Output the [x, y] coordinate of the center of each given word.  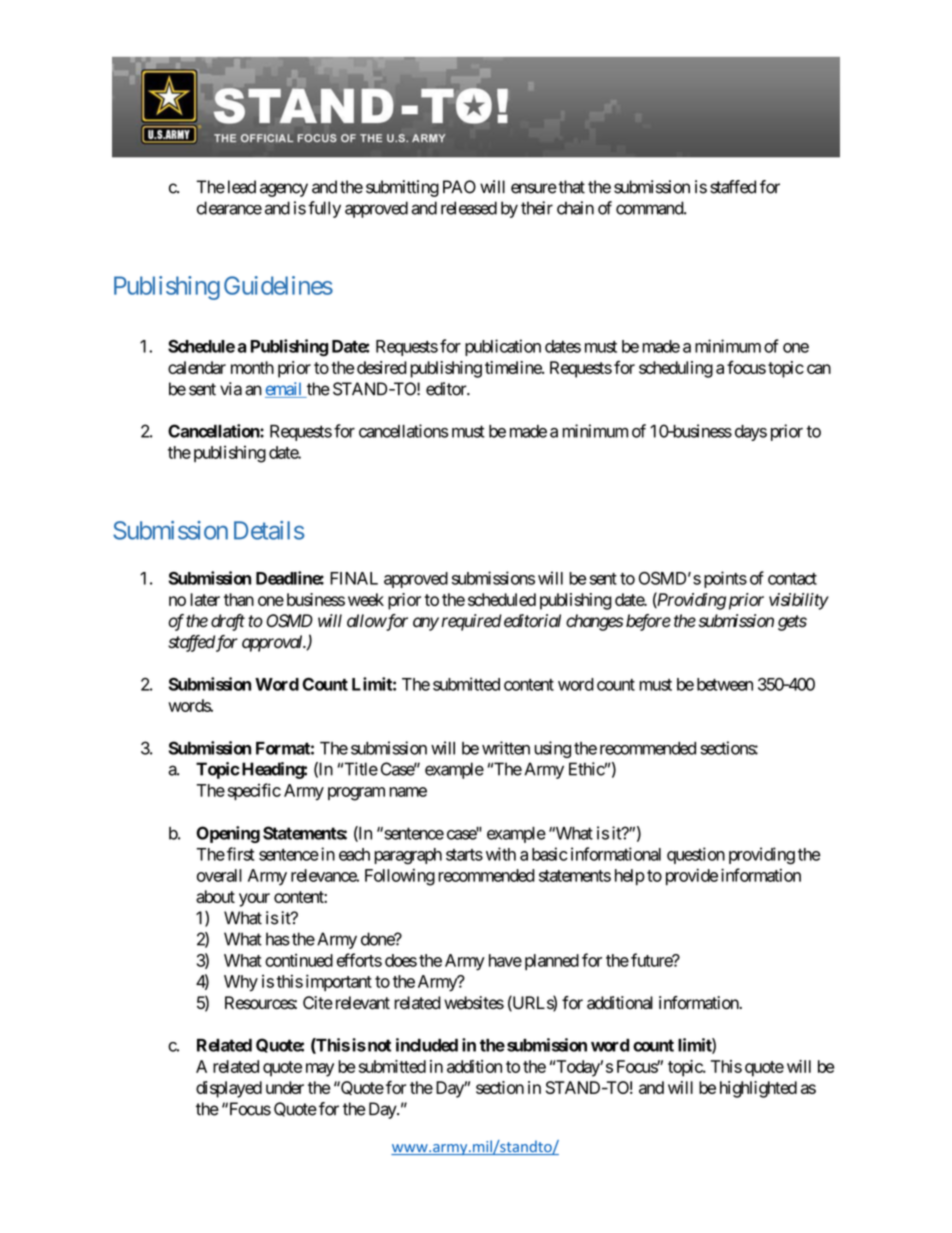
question [696, 855]
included [427, 1045]
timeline [514, 367]
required [471, 622]
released [469, 208]
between [725, 684]
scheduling [676, 369]
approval [273, 643]
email [285, 390]
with [501, 854]
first [241, 854]
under [285, 1087]
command [650, 208]
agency [284, 190]
